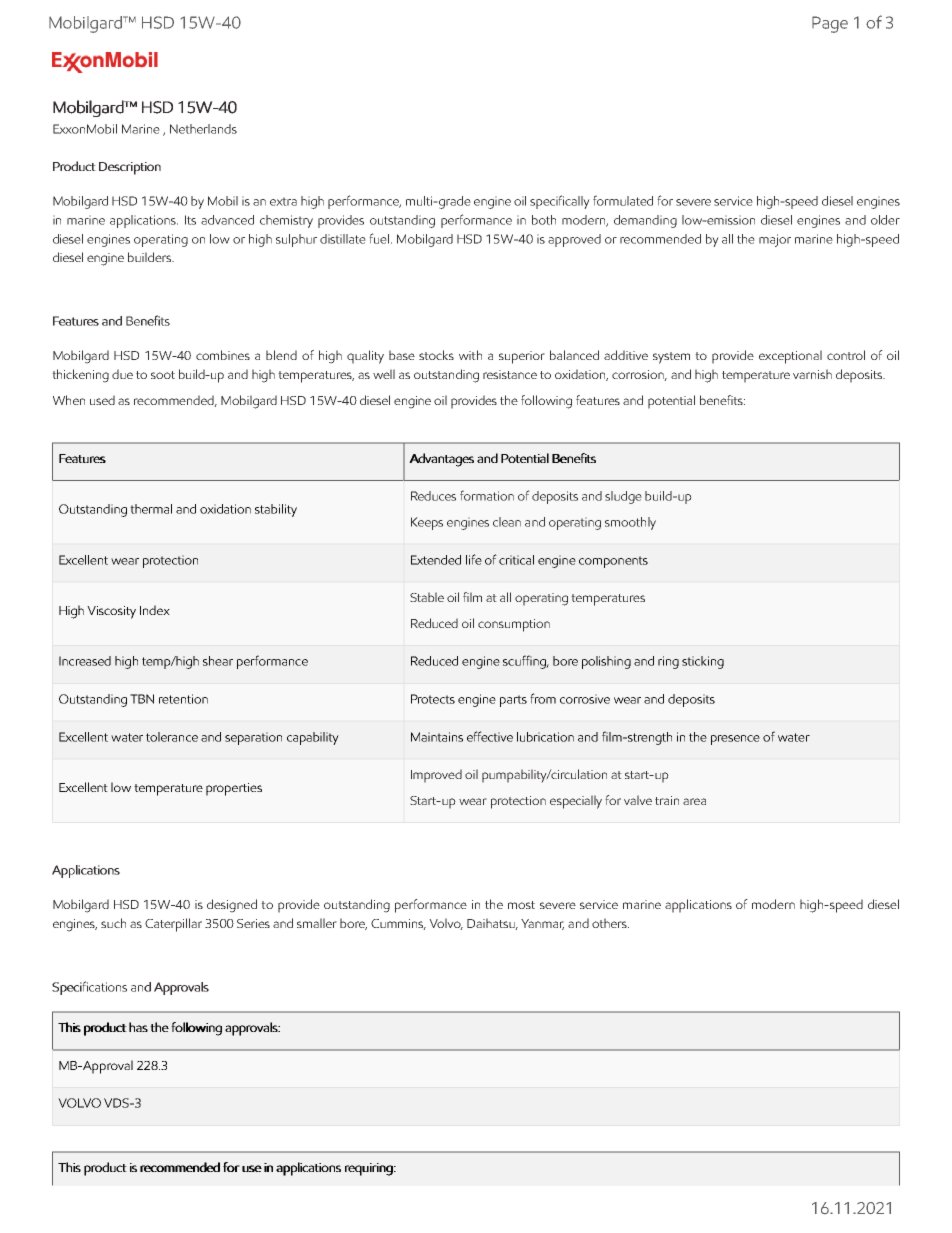  What do you see at coordinates (163, 375) in the page?
I see `soot` at bounding box center [163, 375].
